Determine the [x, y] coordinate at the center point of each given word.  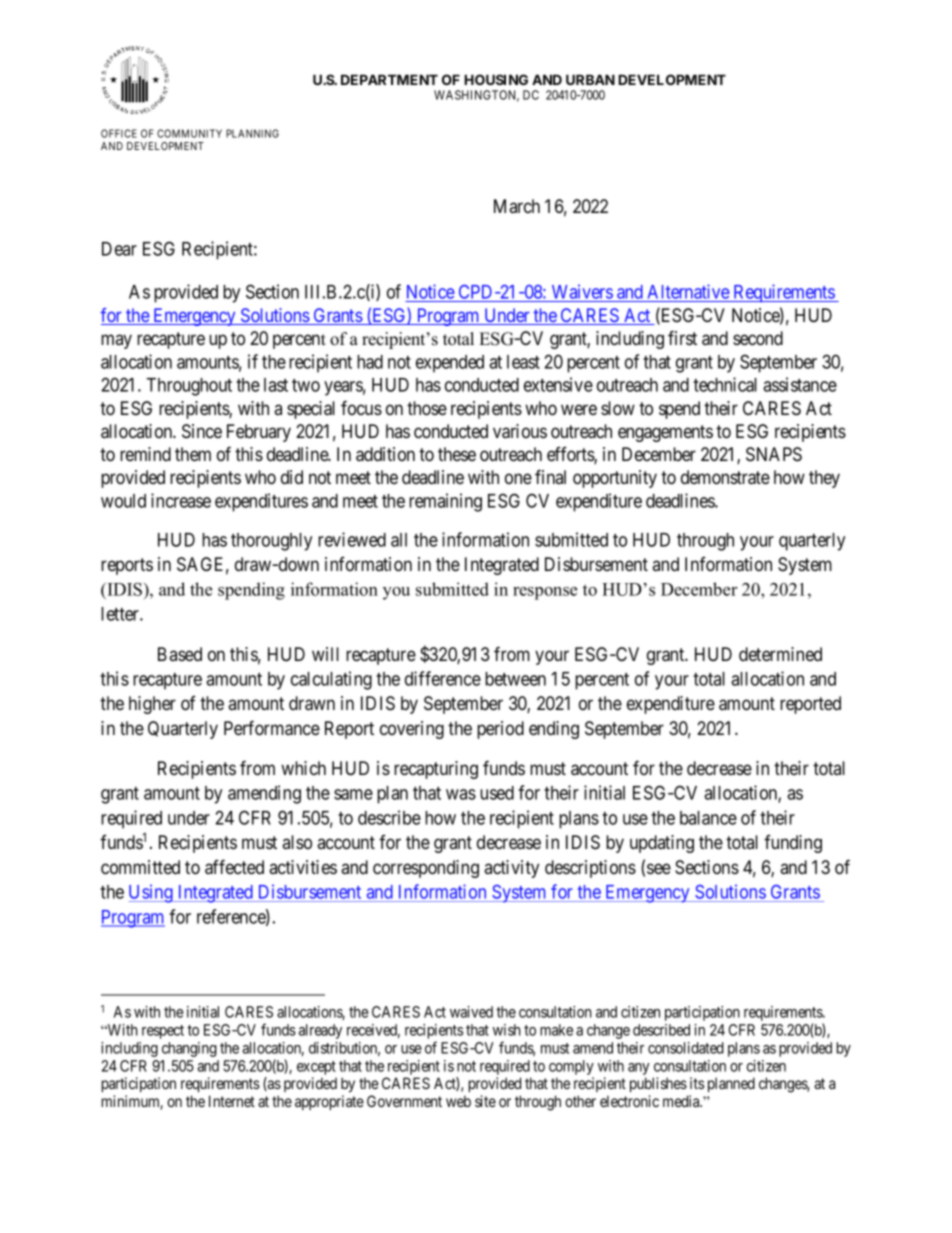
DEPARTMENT [389, 79]
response [545, 593]
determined [780, 654]
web [458, 1101]
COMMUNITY [189, 133]
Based [180, 654]
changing [189, 1049]
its [697, 1083]
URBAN [590, 79]
